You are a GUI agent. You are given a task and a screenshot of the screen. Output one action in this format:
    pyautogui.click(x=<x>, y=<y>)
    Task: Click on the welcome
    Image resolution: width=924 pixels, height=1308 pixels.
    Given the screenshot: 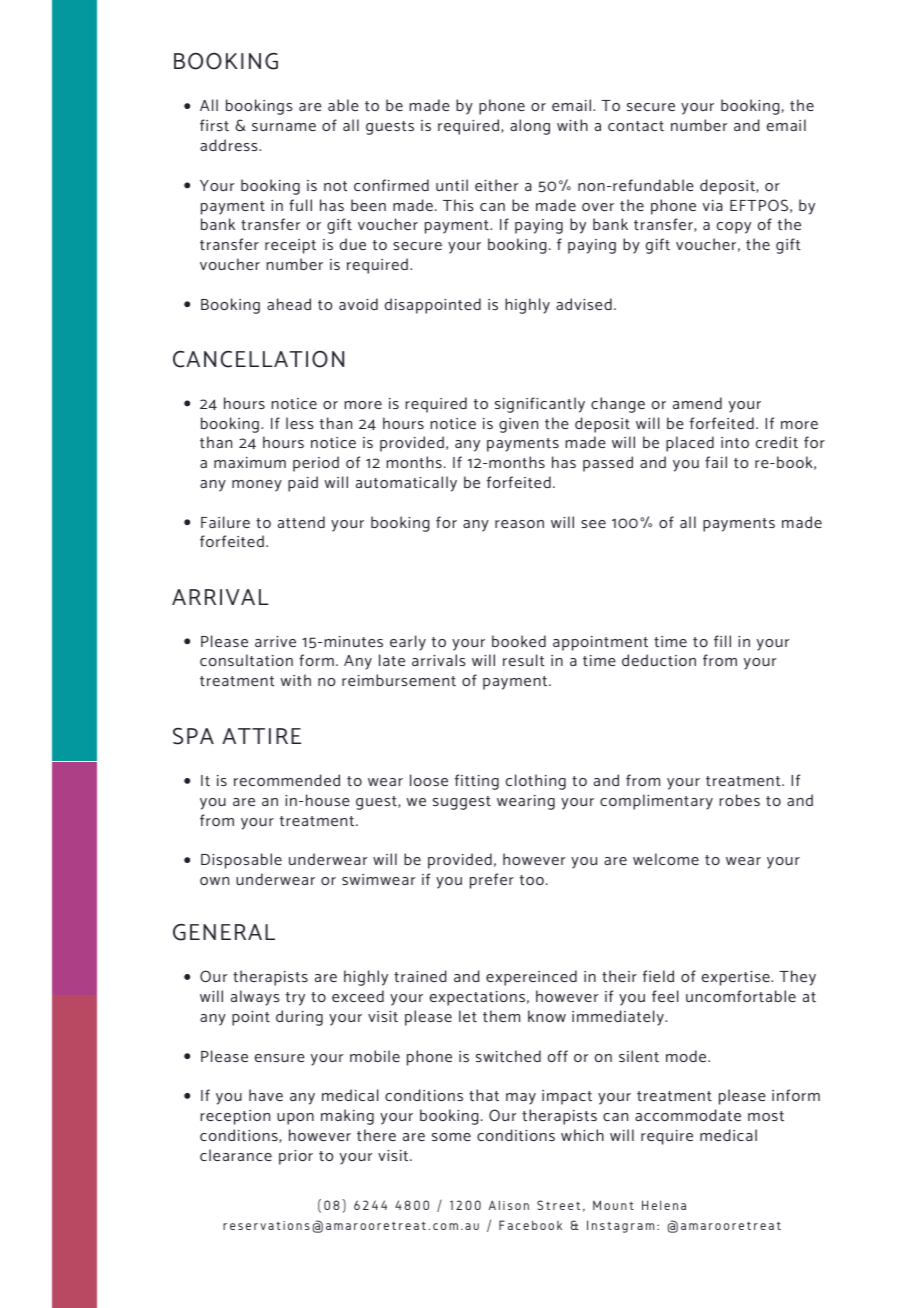 What is the action you would take?
    pyautogui.click(x=666, y=859)
